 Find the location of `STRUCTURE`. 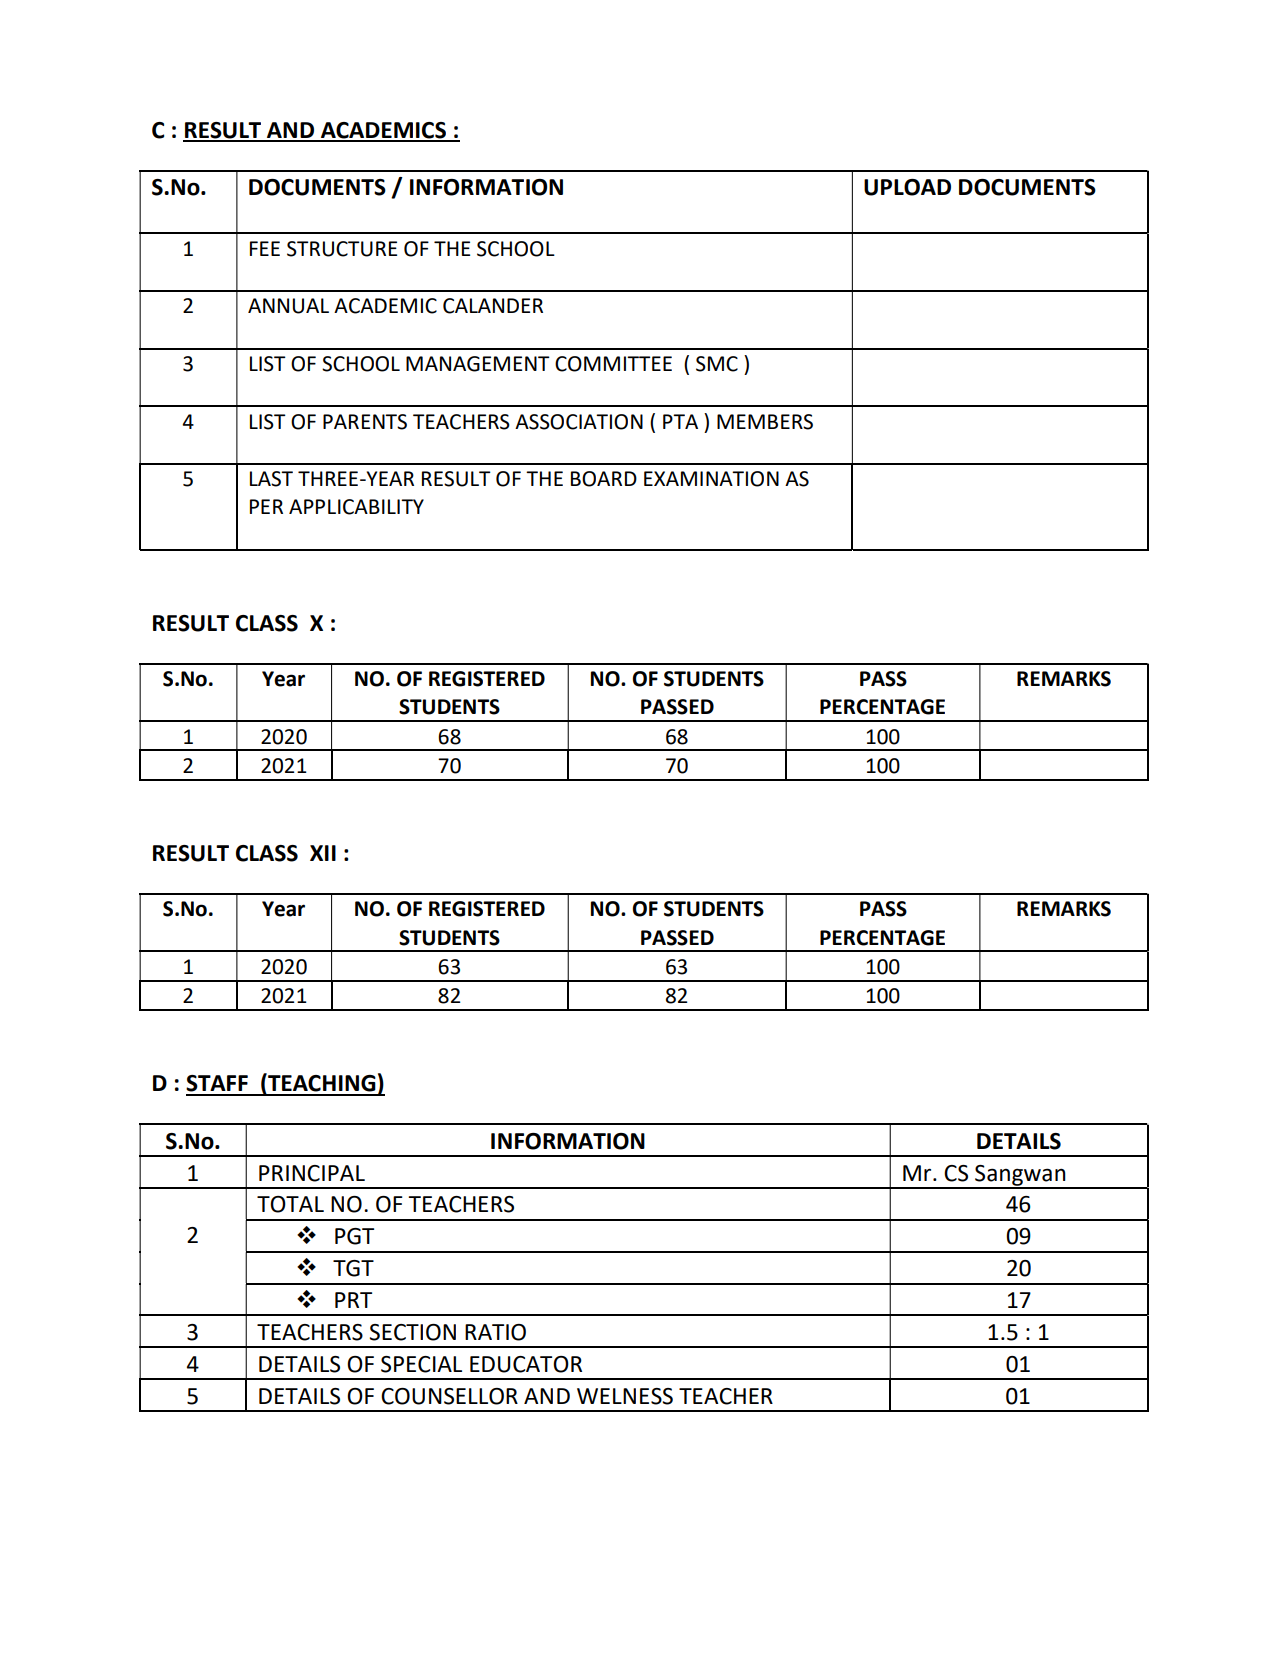

STRUCTURE is located at coordinates (342, 249).
